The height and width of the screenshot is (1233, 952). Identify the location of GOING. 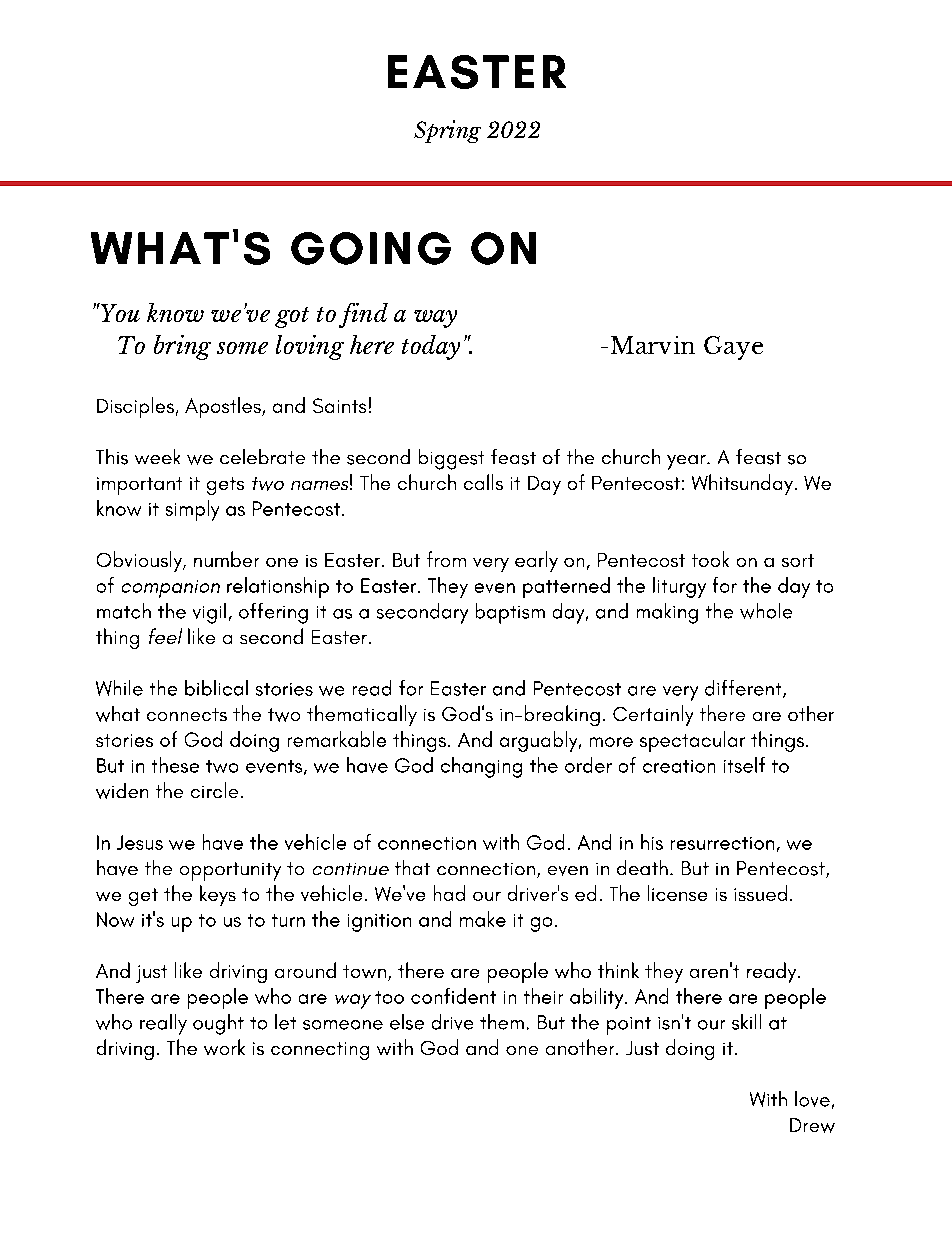
(371, 248).
